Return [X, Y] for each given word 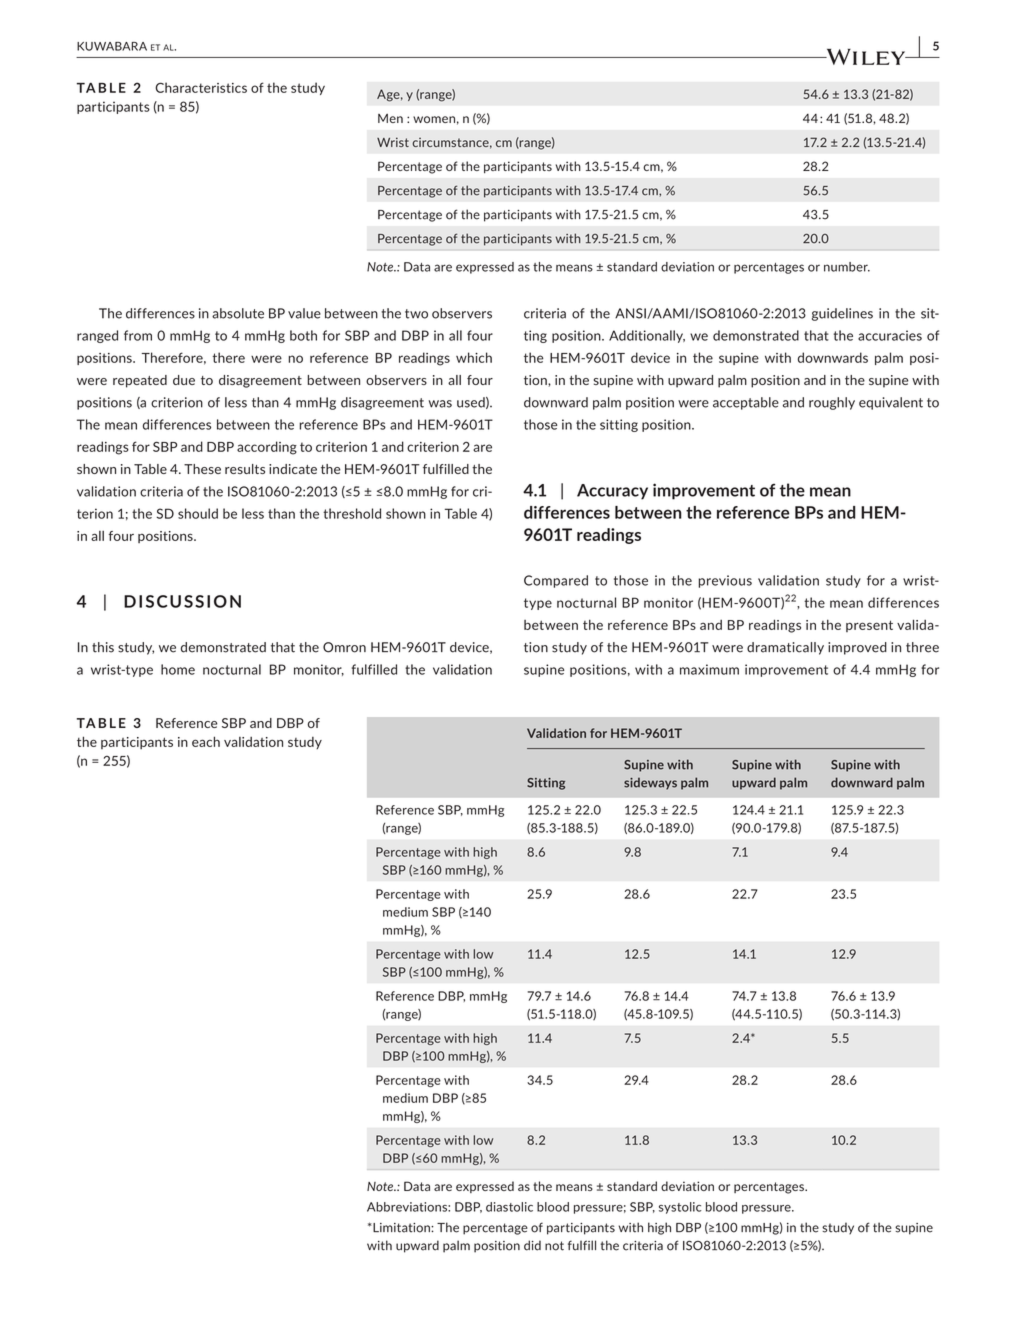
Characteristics [201, 87]
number [847, 267]
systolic [680, 1208]
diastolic [509, 1207]
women [434, 119]
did [532, 1245]
